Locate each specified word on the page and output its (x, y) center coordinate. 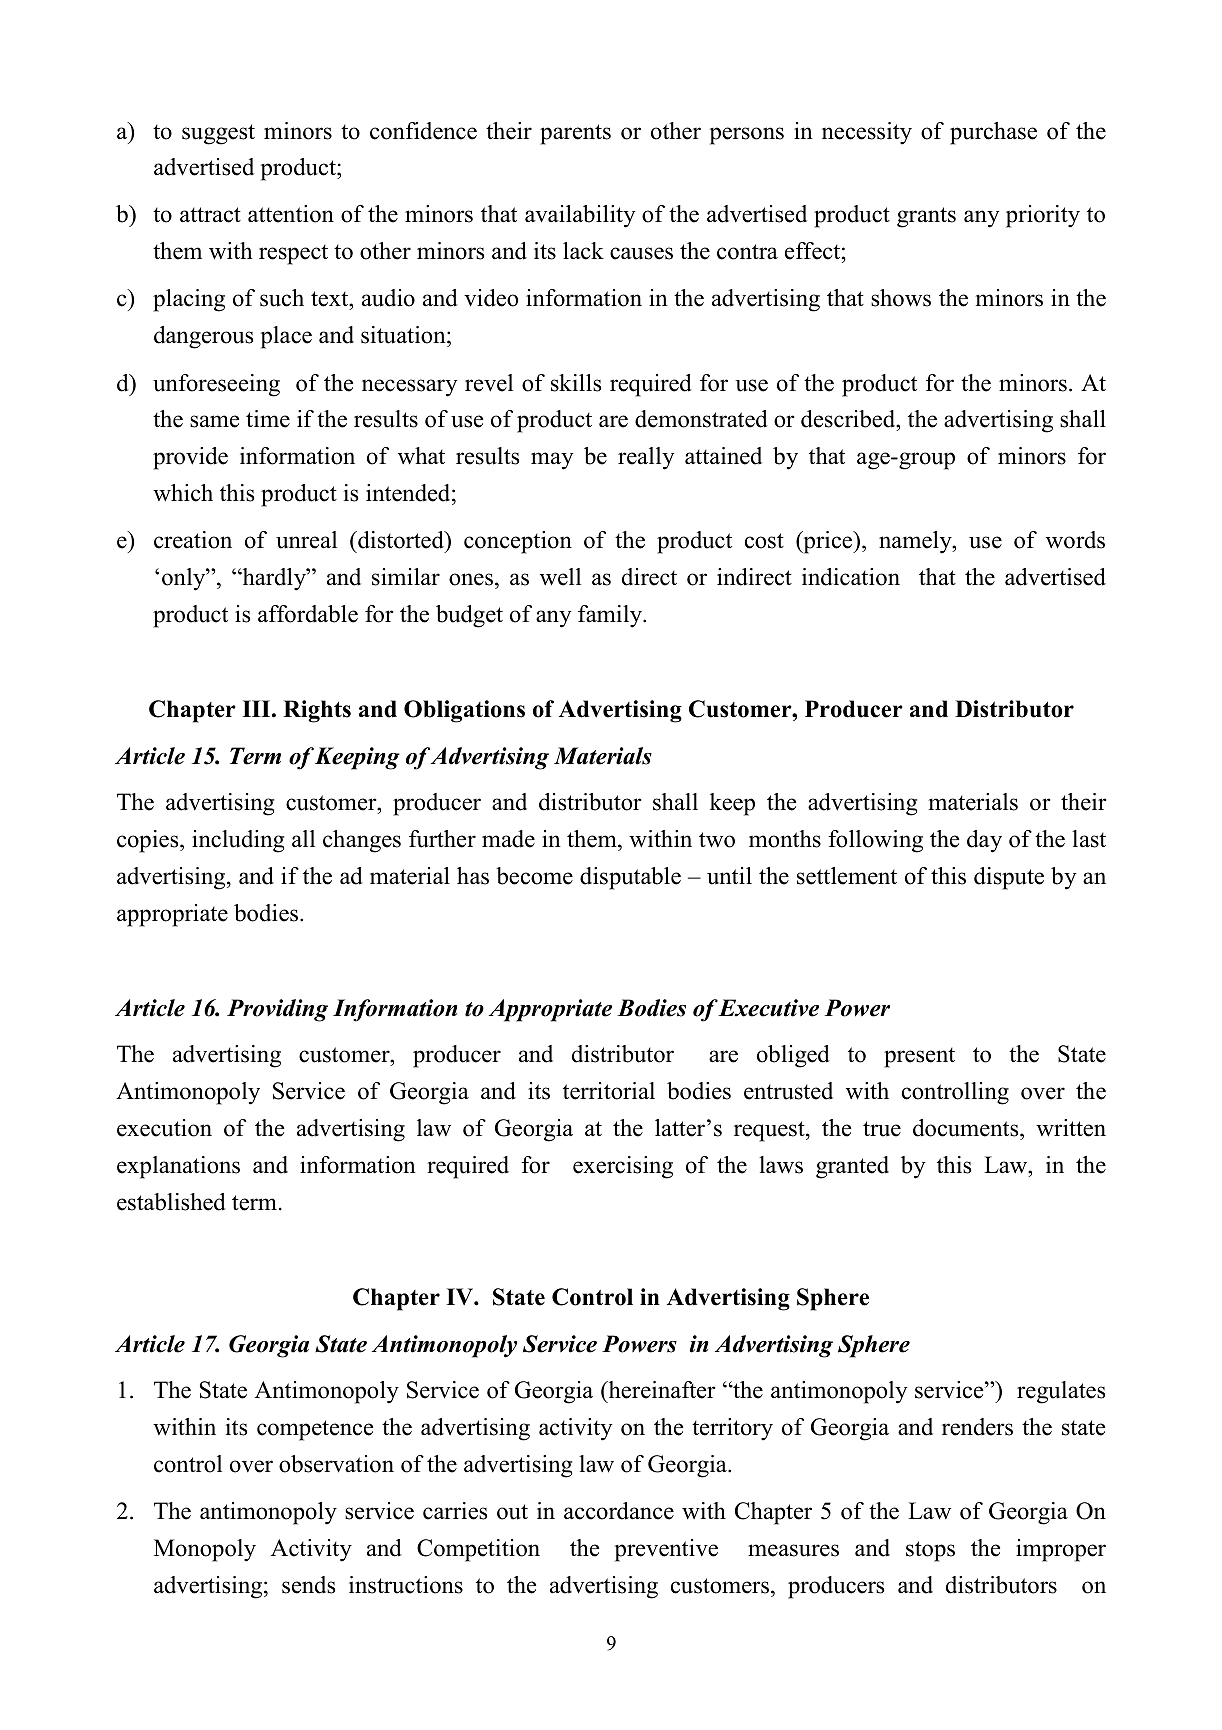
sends (308, 1585)
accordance (619, 1511)
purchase (993, 133)
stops (930, 1551)
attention (291, 214)
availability (580, 216)
